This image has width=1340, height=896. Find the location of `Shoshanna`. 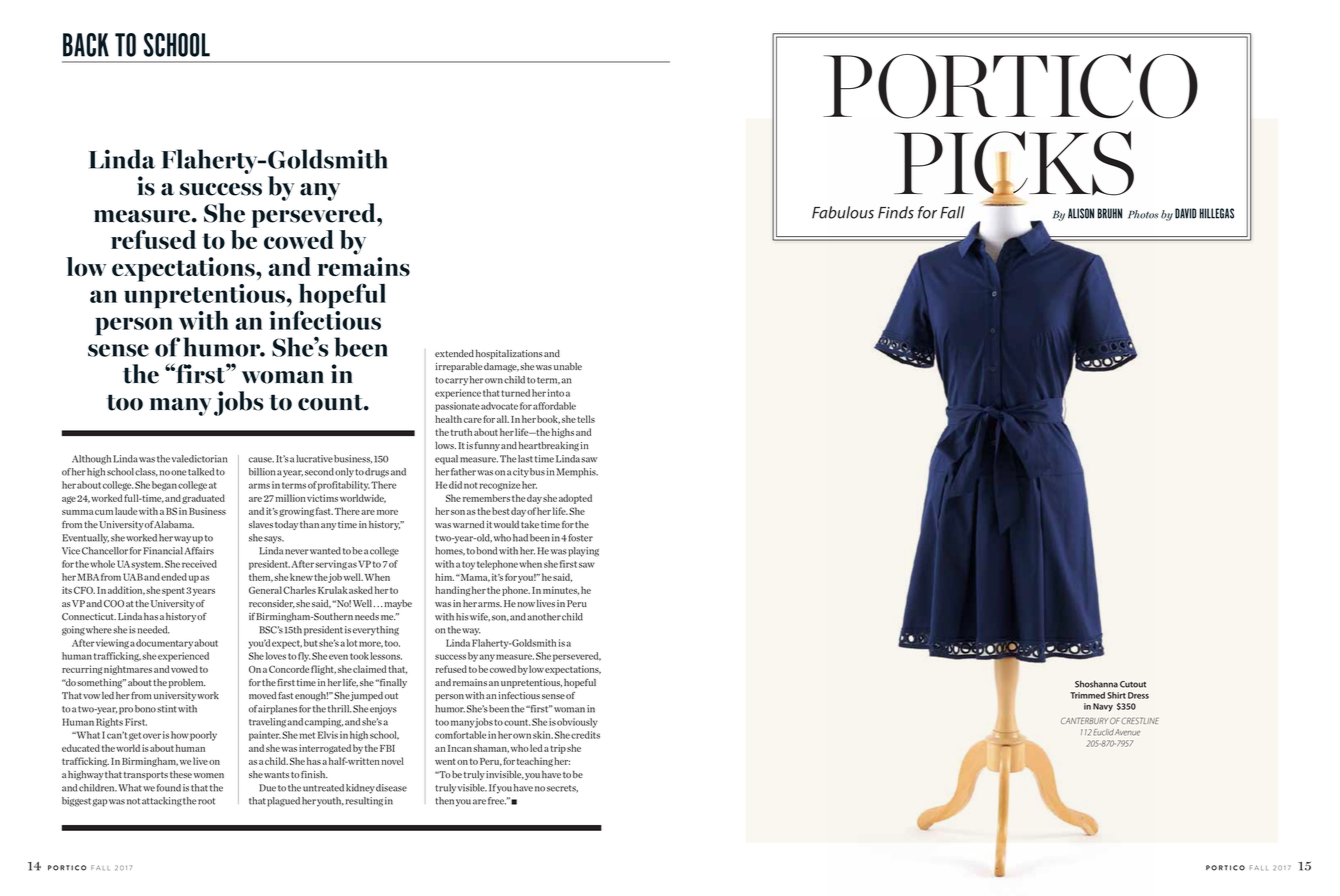

Shoshanna is located at coordinates (1096, 684).
